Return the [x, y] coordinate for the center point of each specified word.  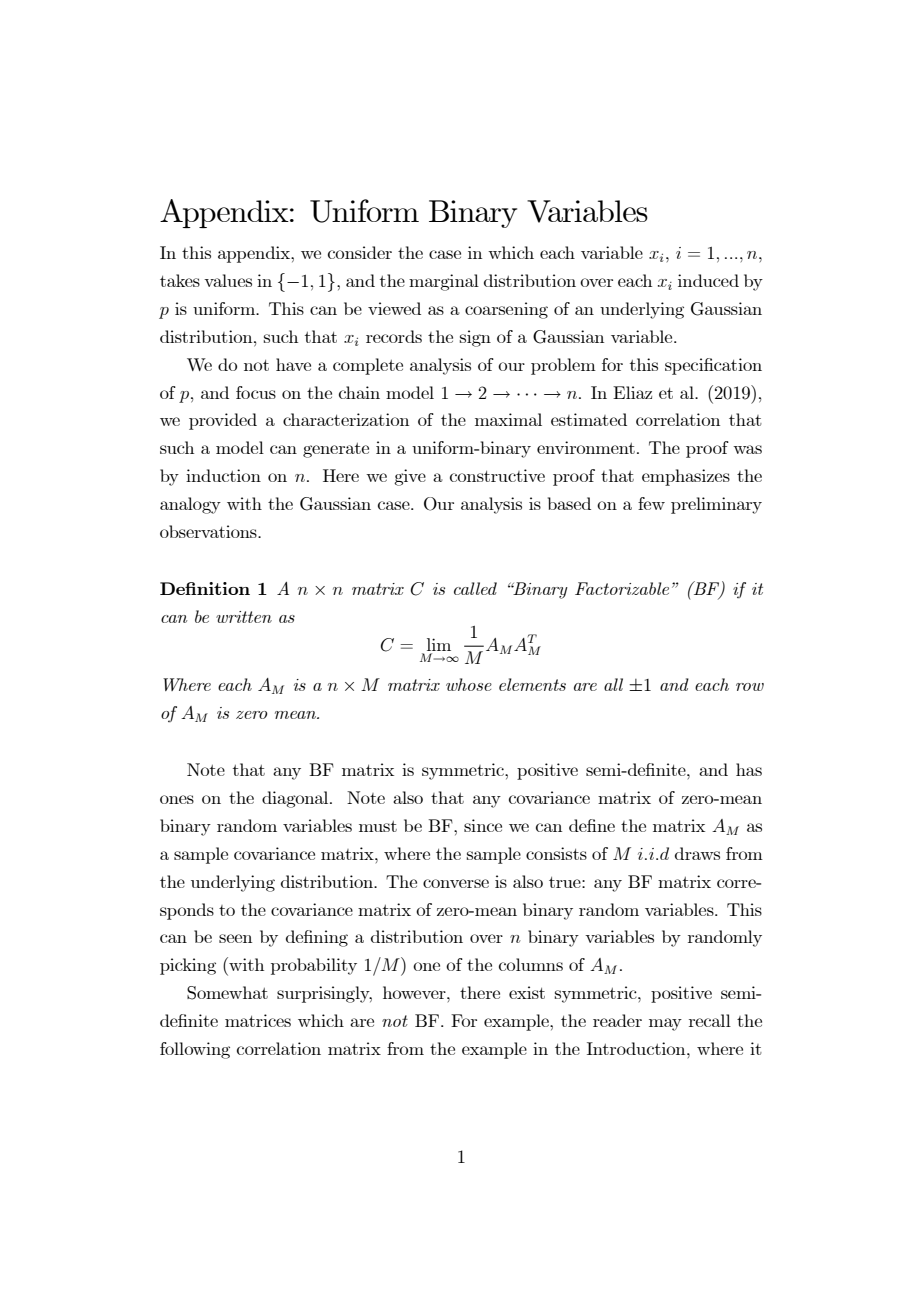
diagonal [296, 799]
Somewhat [227, 993]
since [483, 825]
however [415, 992]
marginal [444, 282]
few [651, 503]
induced [708, 280]
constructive [497, 475]
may [665, 1024]
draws [697, 853]
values [228, 280]
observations [209, 531]
